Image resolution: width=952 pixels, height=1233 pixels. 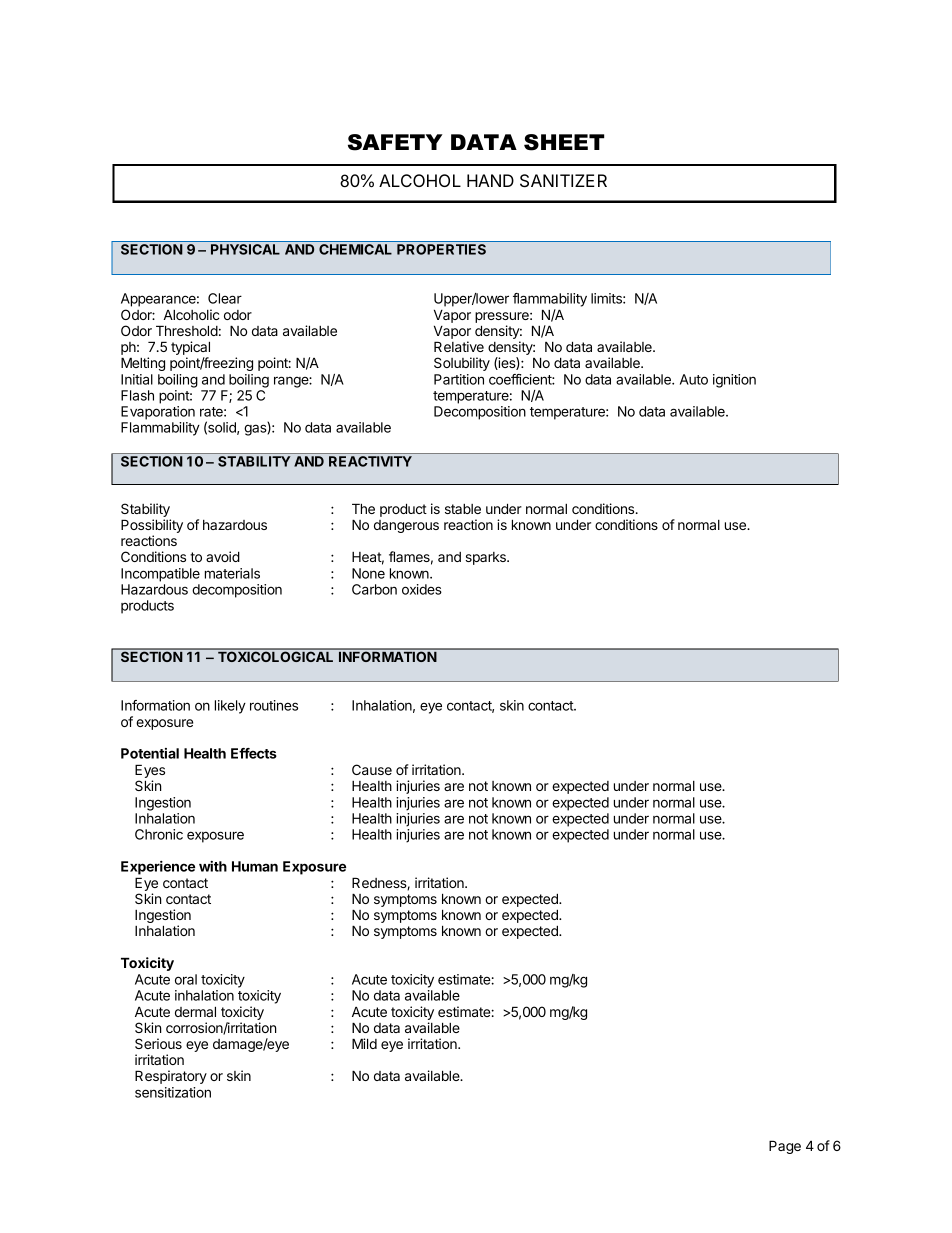 I want to click on PHYSICAL, so click(x=245, y=249).
